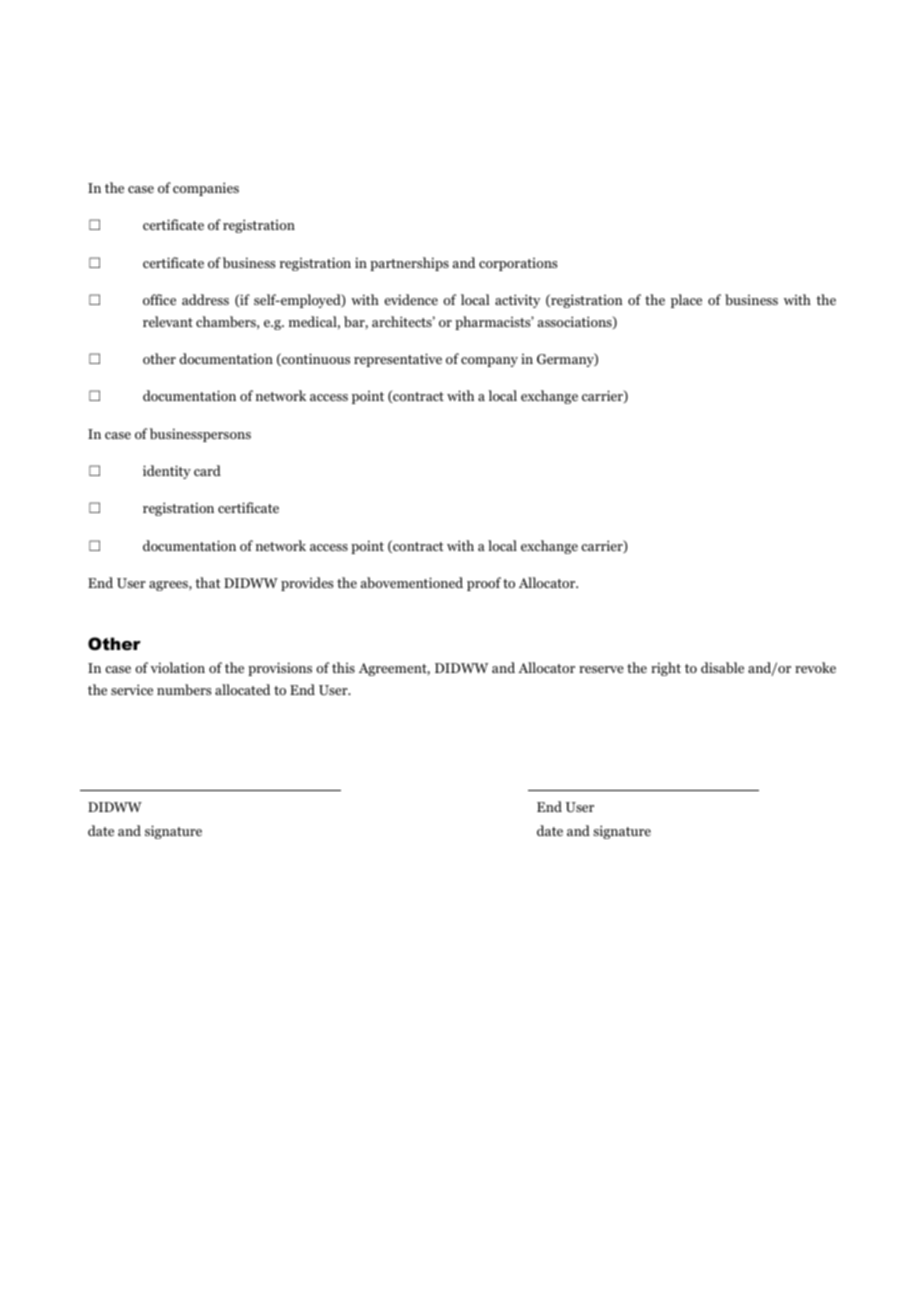  I want to click on associations, so click(576, 322).
